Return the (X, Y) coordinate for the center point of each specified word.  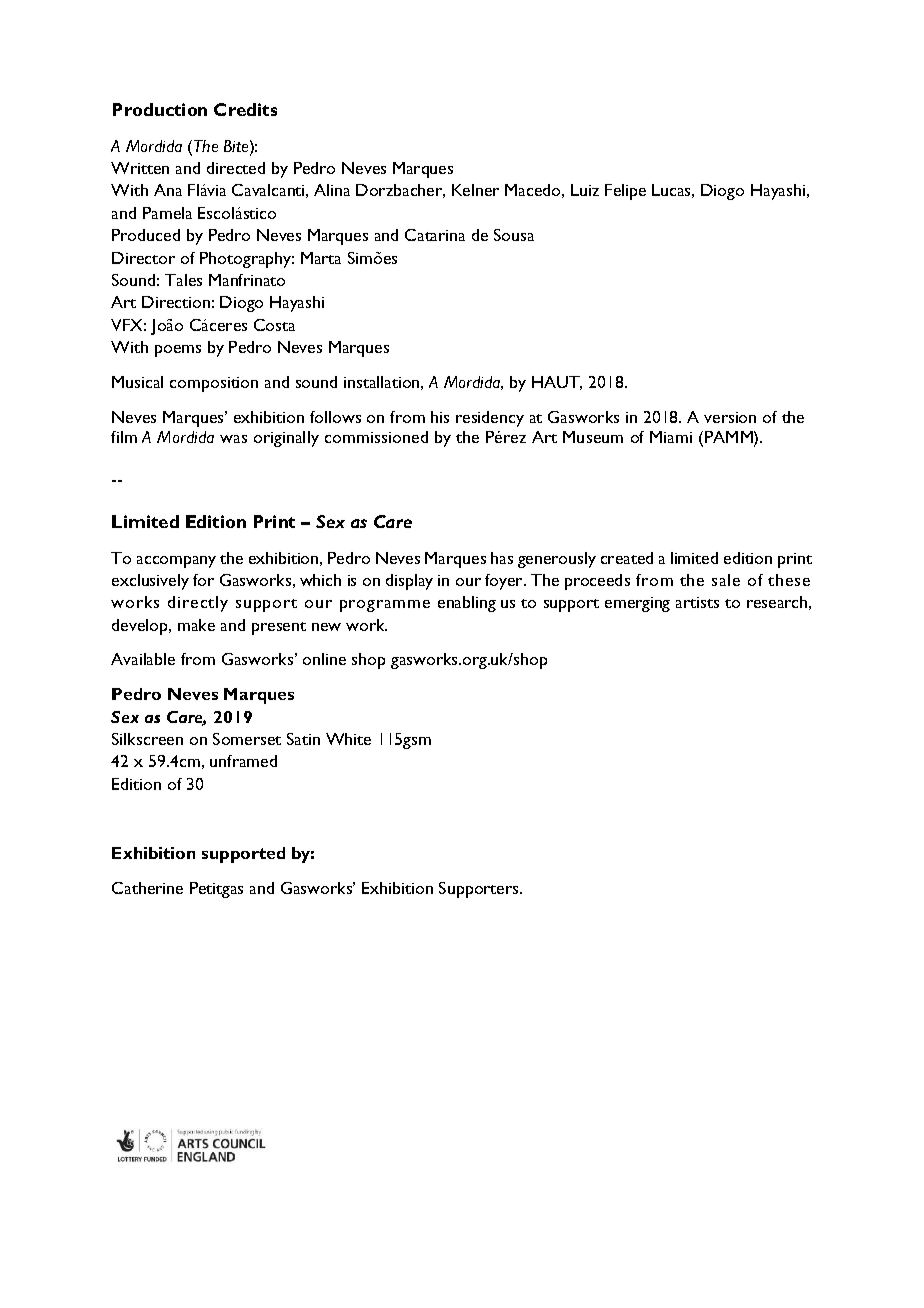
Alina (332, 190)
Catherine (147, 888)
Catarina (435, 235)
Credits (245, 109)
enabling (467, 604)
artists (697, 602)
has (502, 558)
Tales (183, 280)
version (730, 417)
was (233, 439)
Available (143, 659)
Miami (671, 437)
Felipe (625, 192)
